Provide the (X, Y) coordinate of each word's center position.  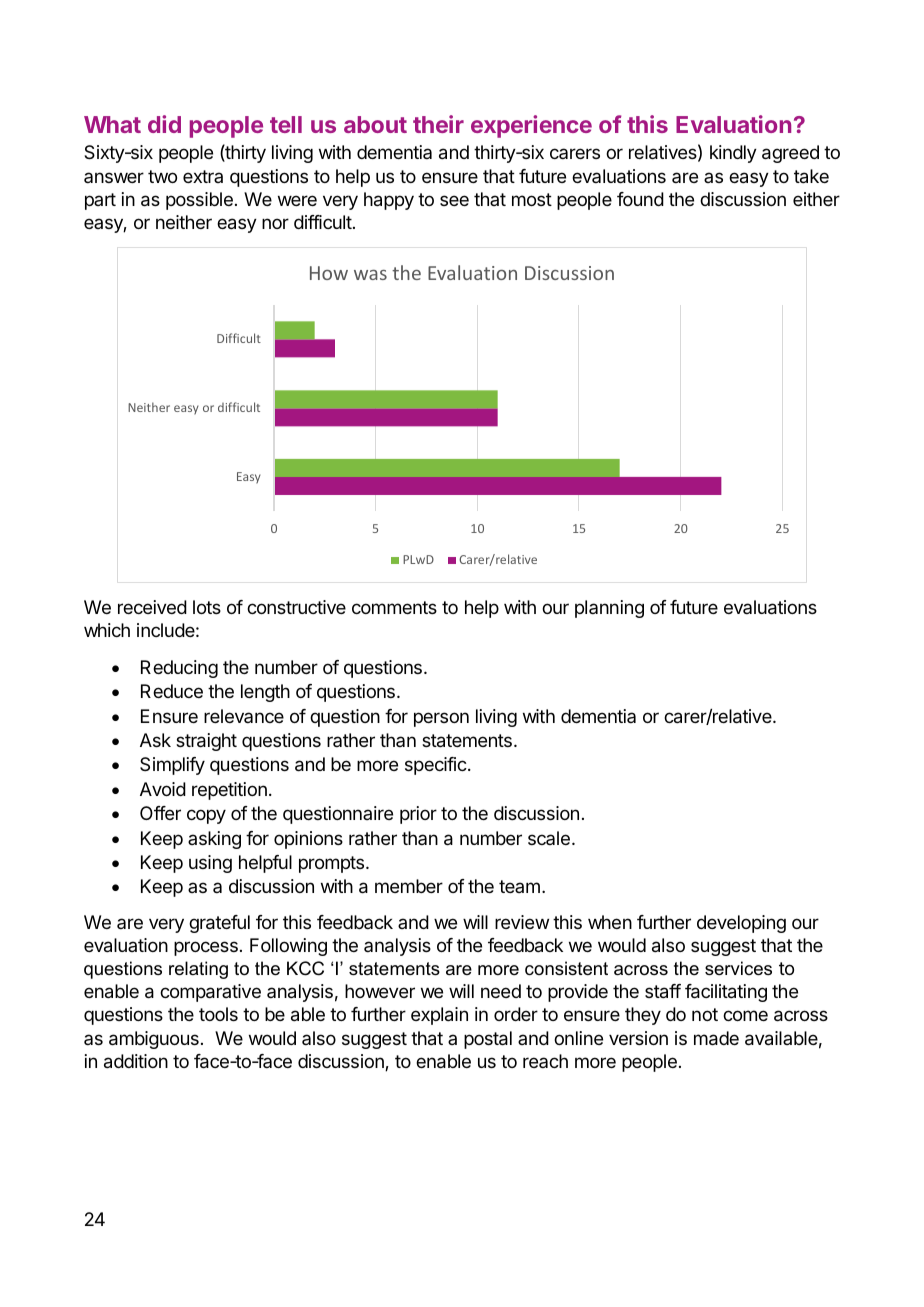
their (438, 124)
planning (609, 609)
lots (207, 607)
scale (549, 838)
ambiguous (154, 1040)
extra (203, 176)
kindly (733, 154)
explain (439, 1016)
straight (206, 742)
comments (394, 607)
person (441, 719)
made (716, 1038)
